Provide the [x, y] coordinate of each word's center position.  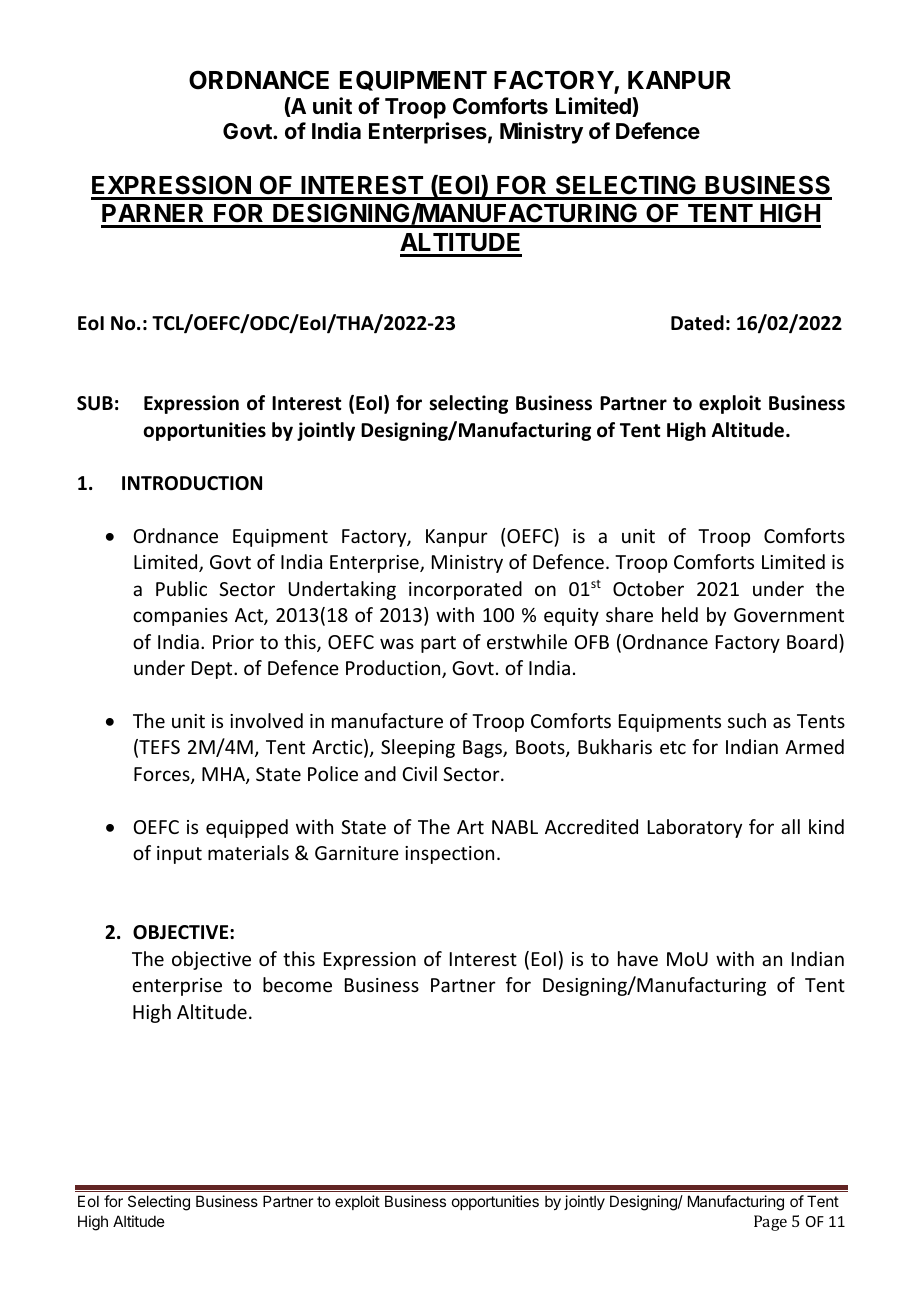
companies [180, 617]
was [397, 643]
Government [789, 615]
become [297, 984]
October [648, 588]
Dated [697, 323]
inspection [449, 855]
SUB [95, 403]
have [638, 958]
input [179, 855]
